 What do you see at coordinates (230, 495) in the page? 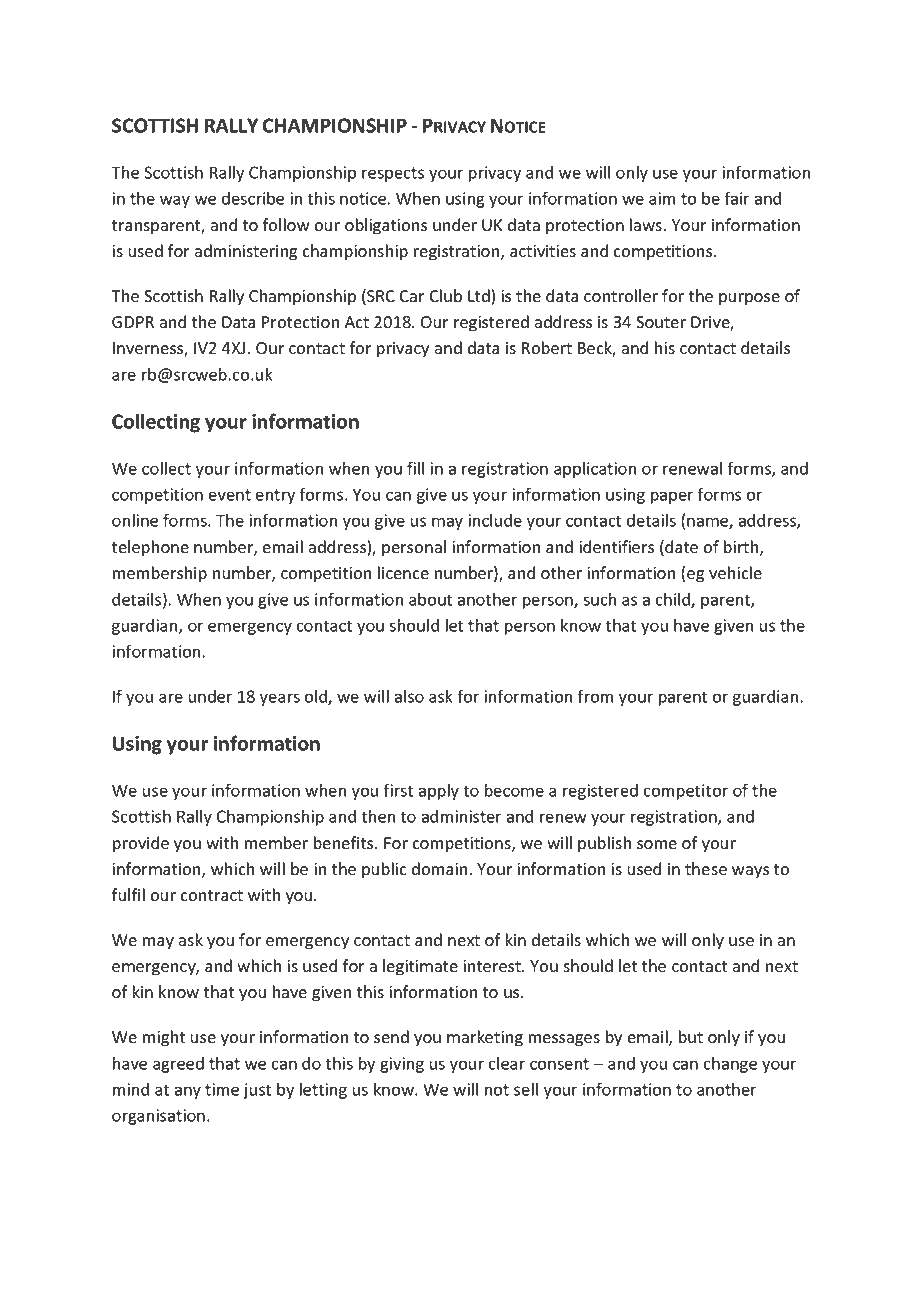
I see `event` at bounding box center [230, 495].
